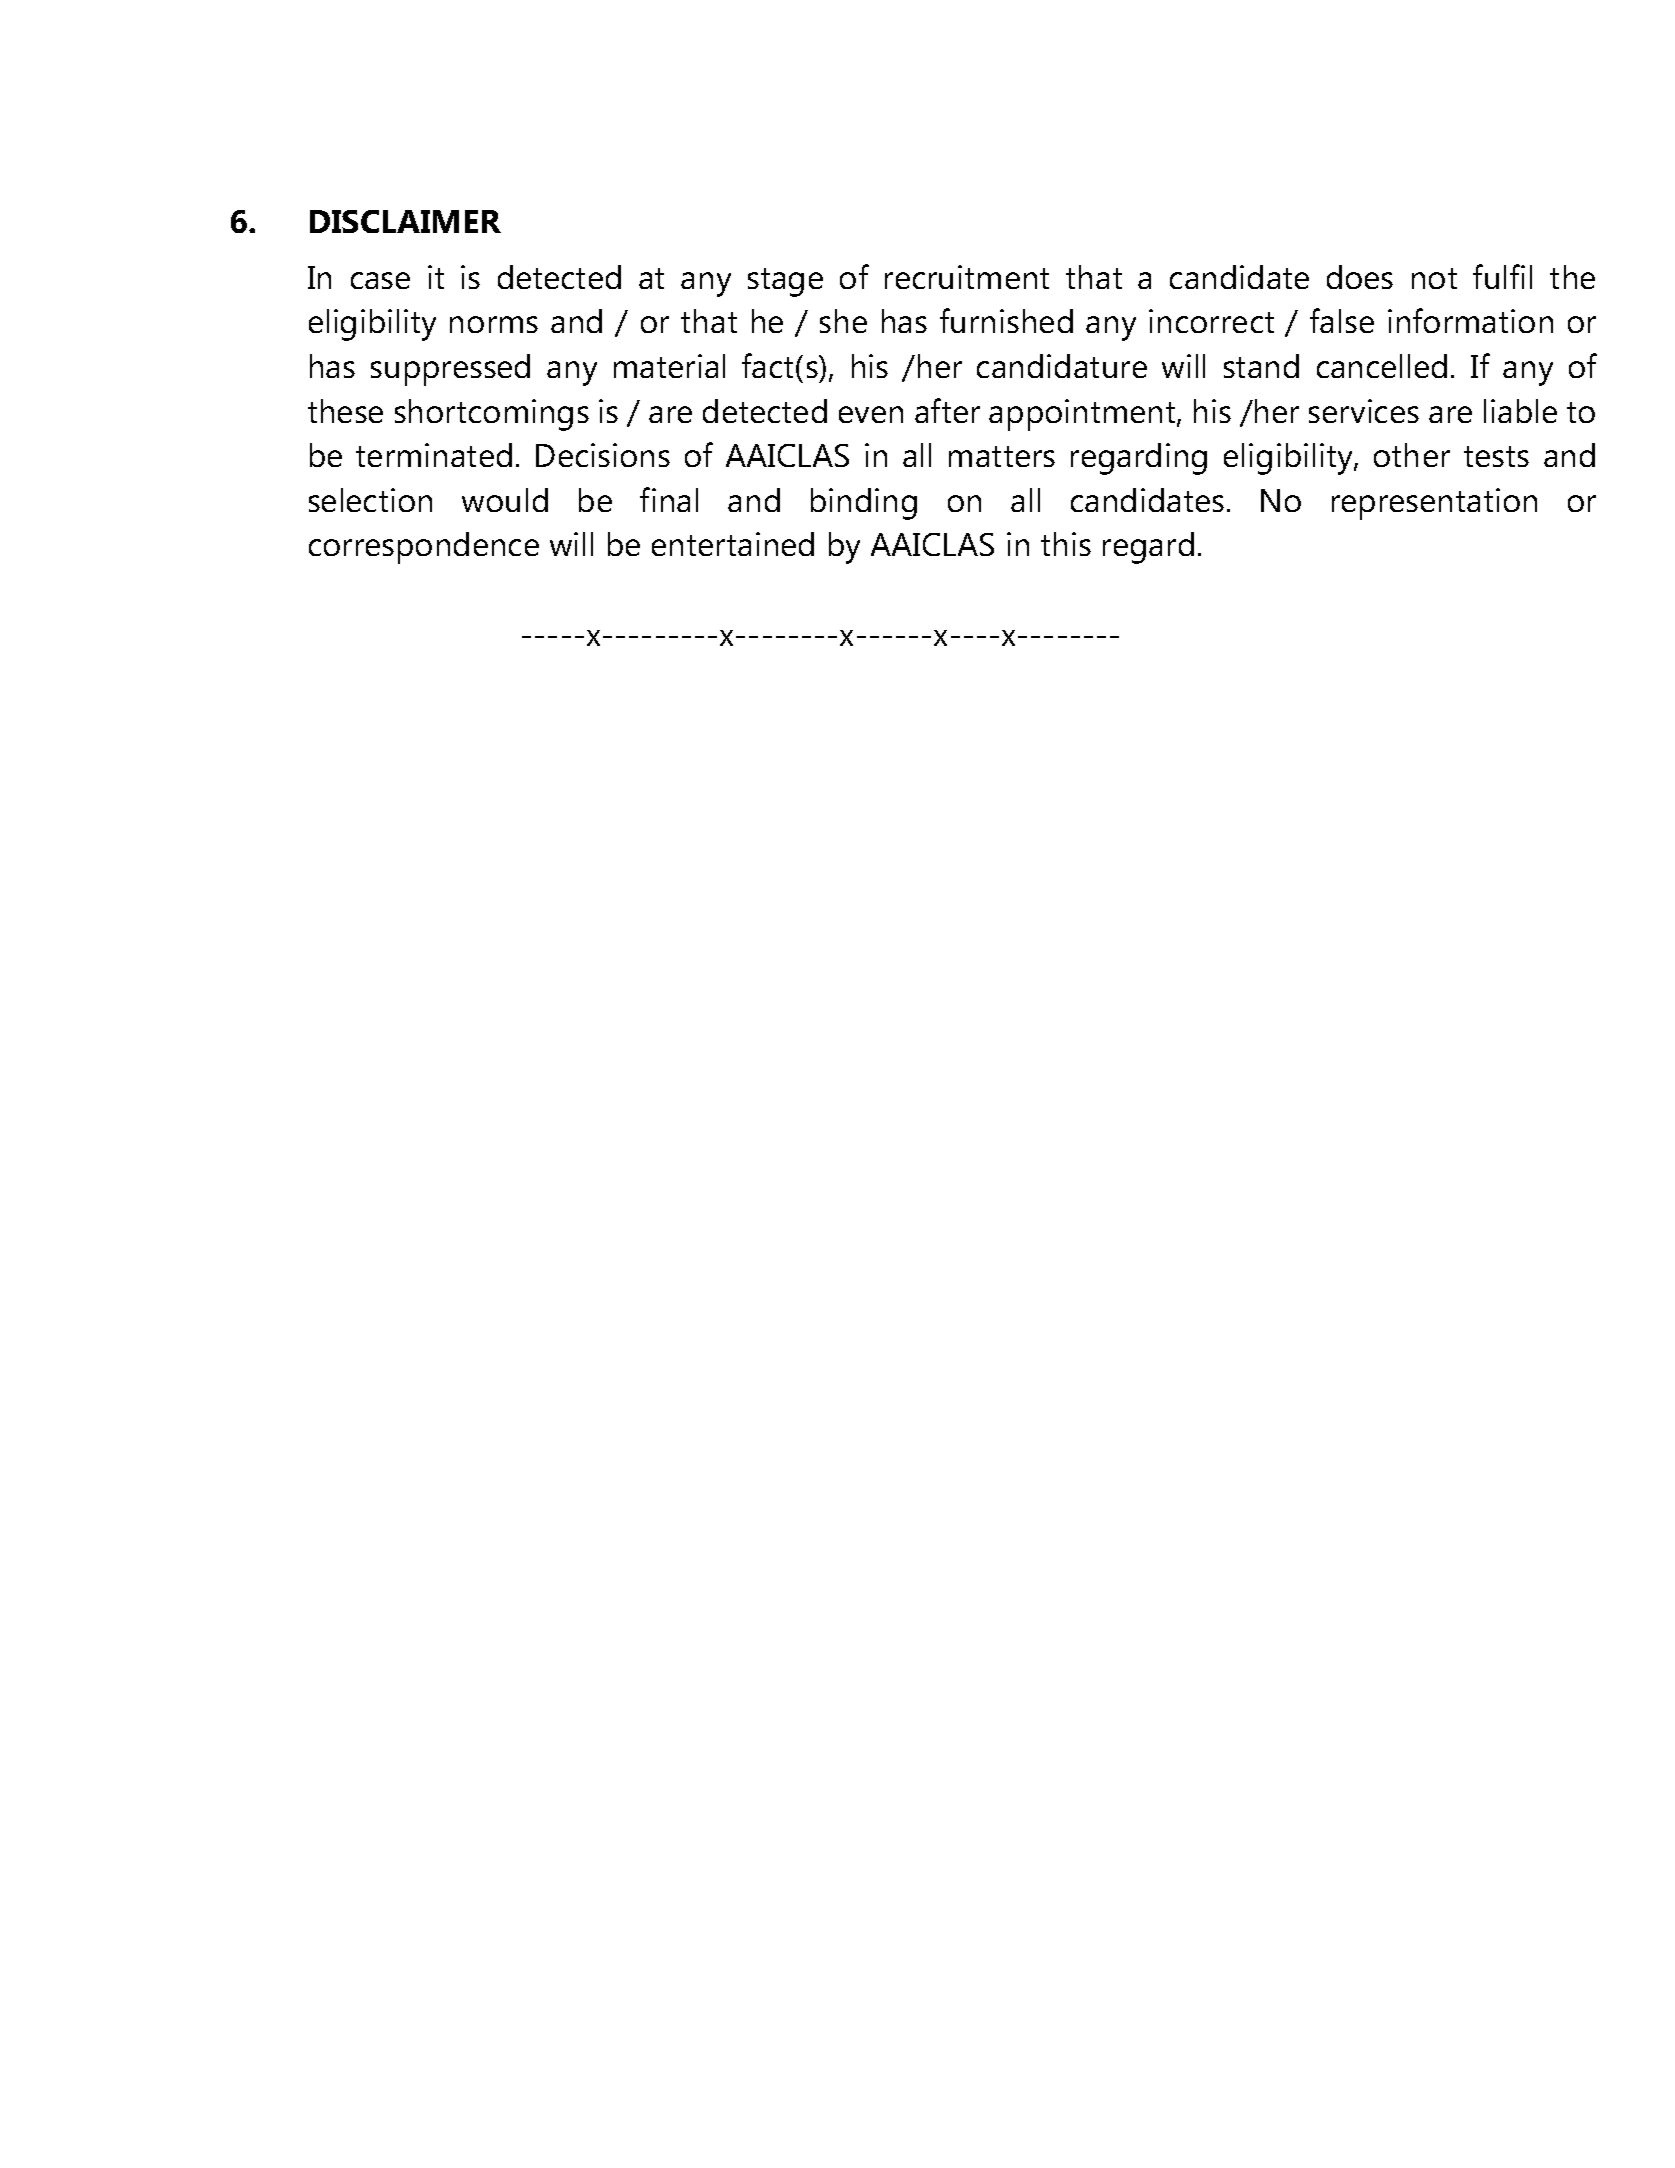 This document has height=2168, width=1675. What do you see at coordinates (967, 277) in the document?
I see `recruitment` at bounding box center [967, 277].
